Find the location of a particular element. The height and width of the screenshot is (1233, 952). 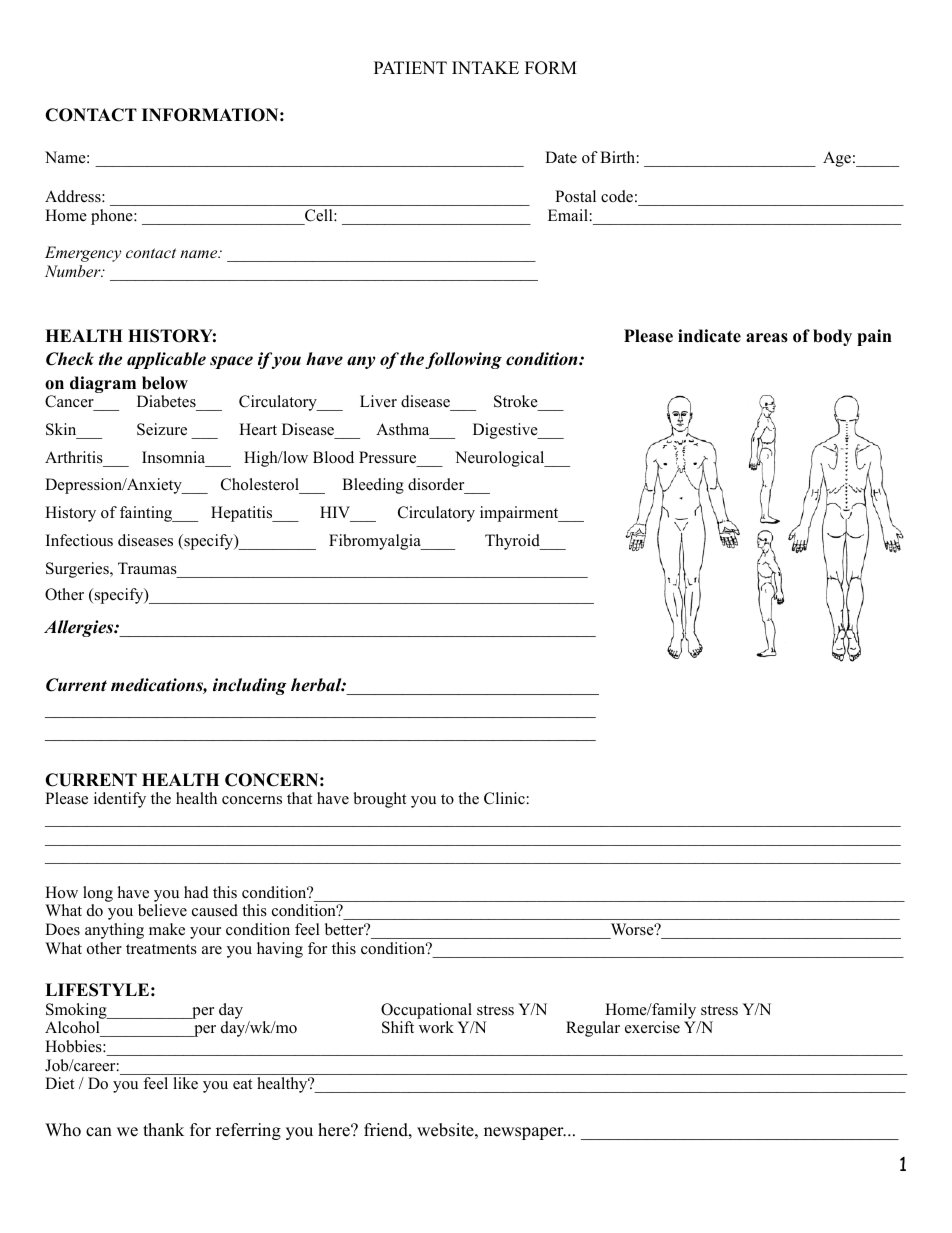

INTAKE is located at coordinates (485, 67).
